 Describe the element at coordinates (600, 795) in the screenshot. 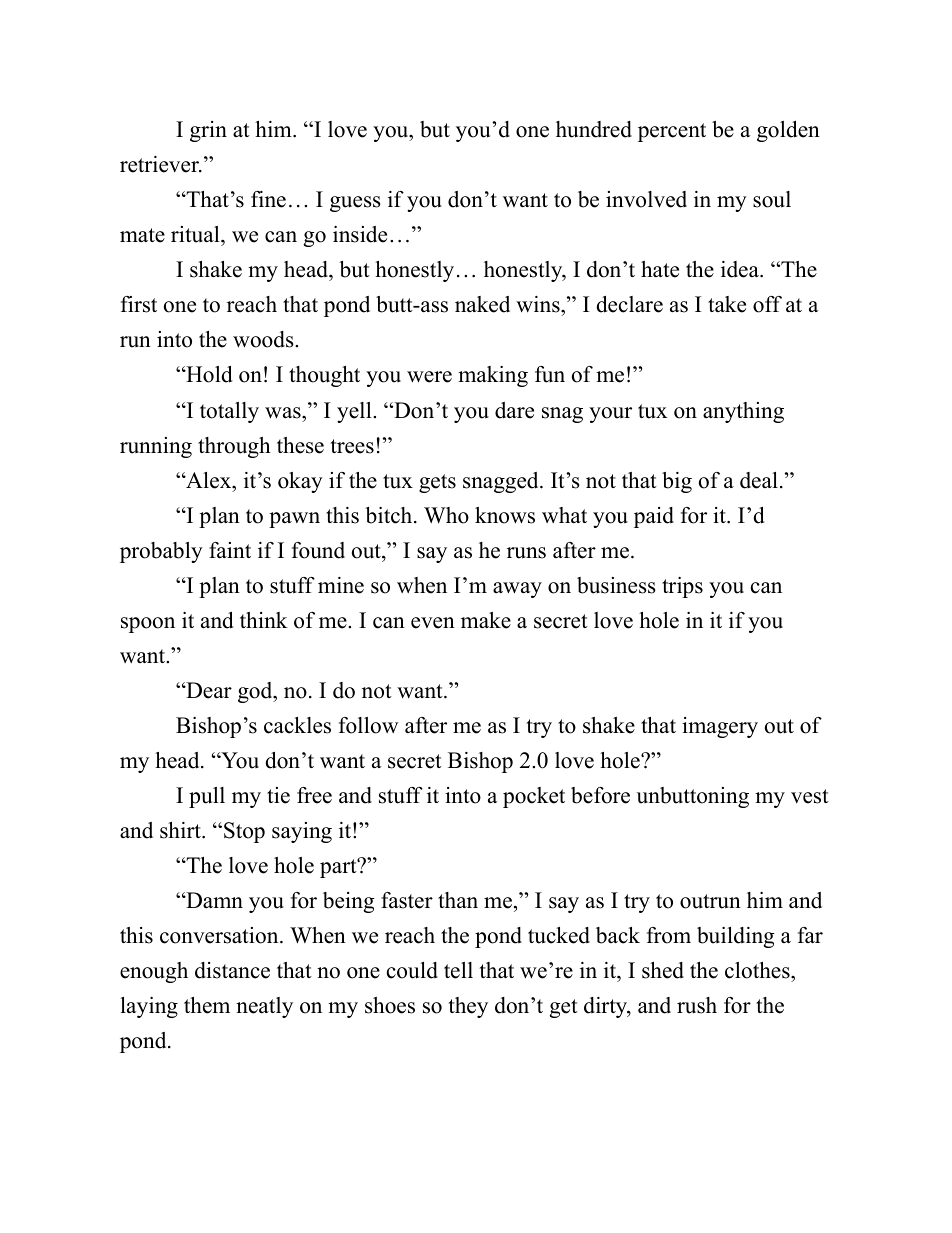

I see `before` at that location.
